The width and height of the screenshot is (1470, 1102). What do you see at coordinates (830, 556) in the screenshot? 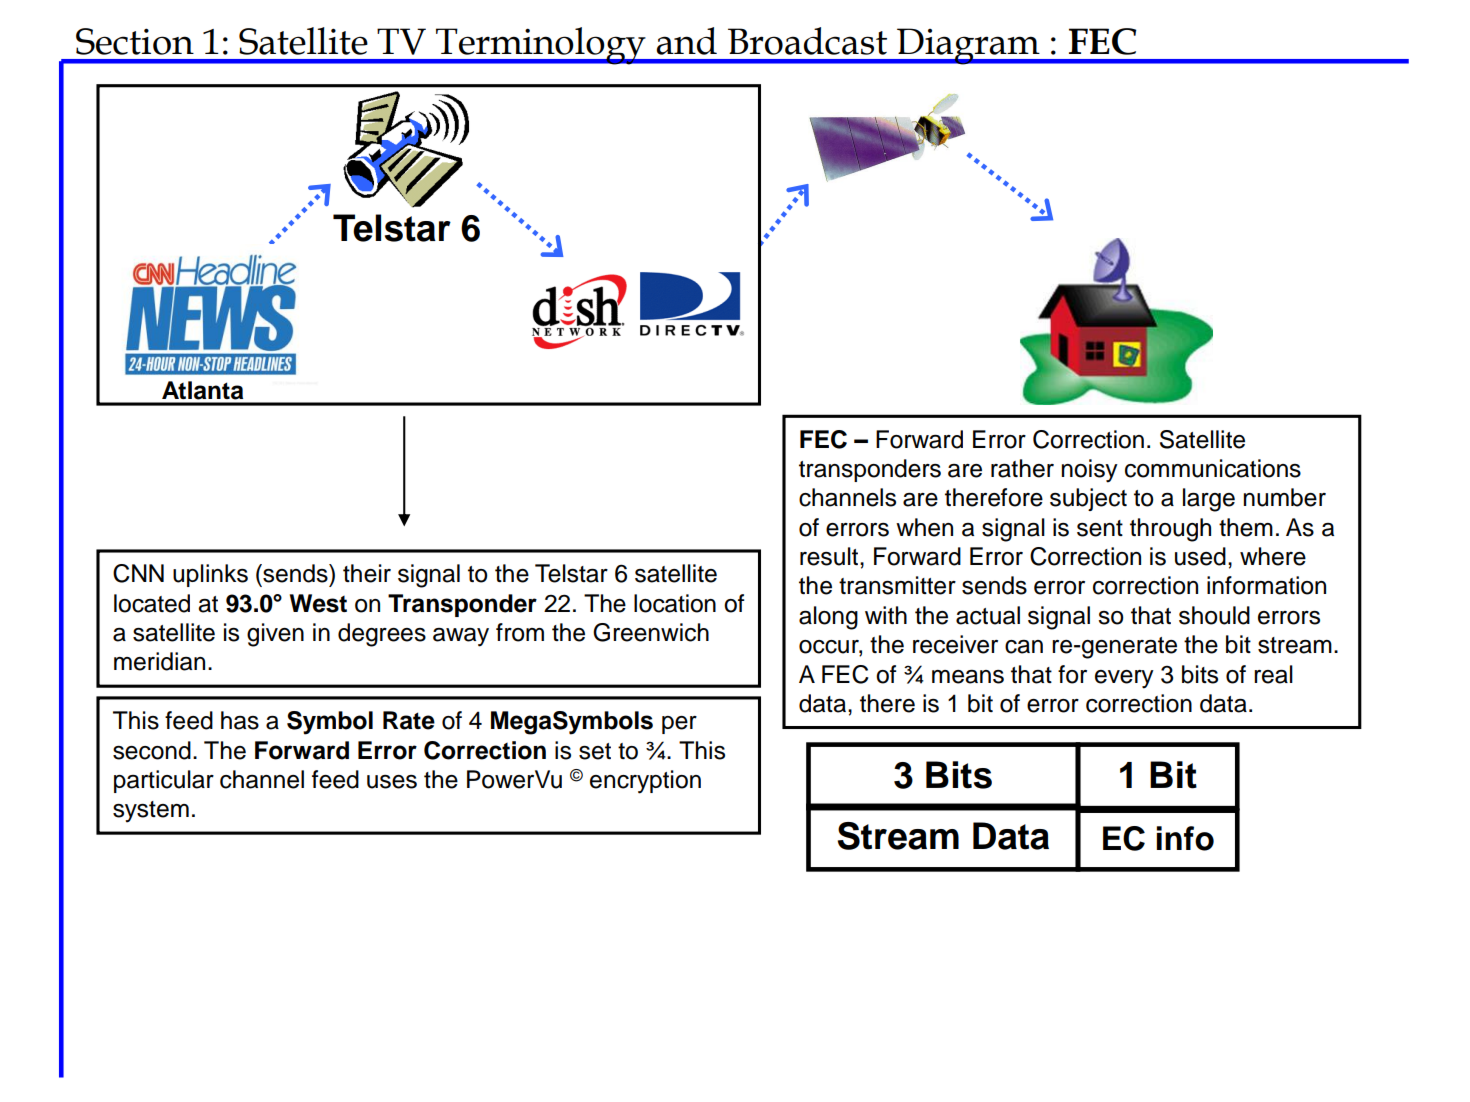
I see `result` at bounding box center [830, 556].
